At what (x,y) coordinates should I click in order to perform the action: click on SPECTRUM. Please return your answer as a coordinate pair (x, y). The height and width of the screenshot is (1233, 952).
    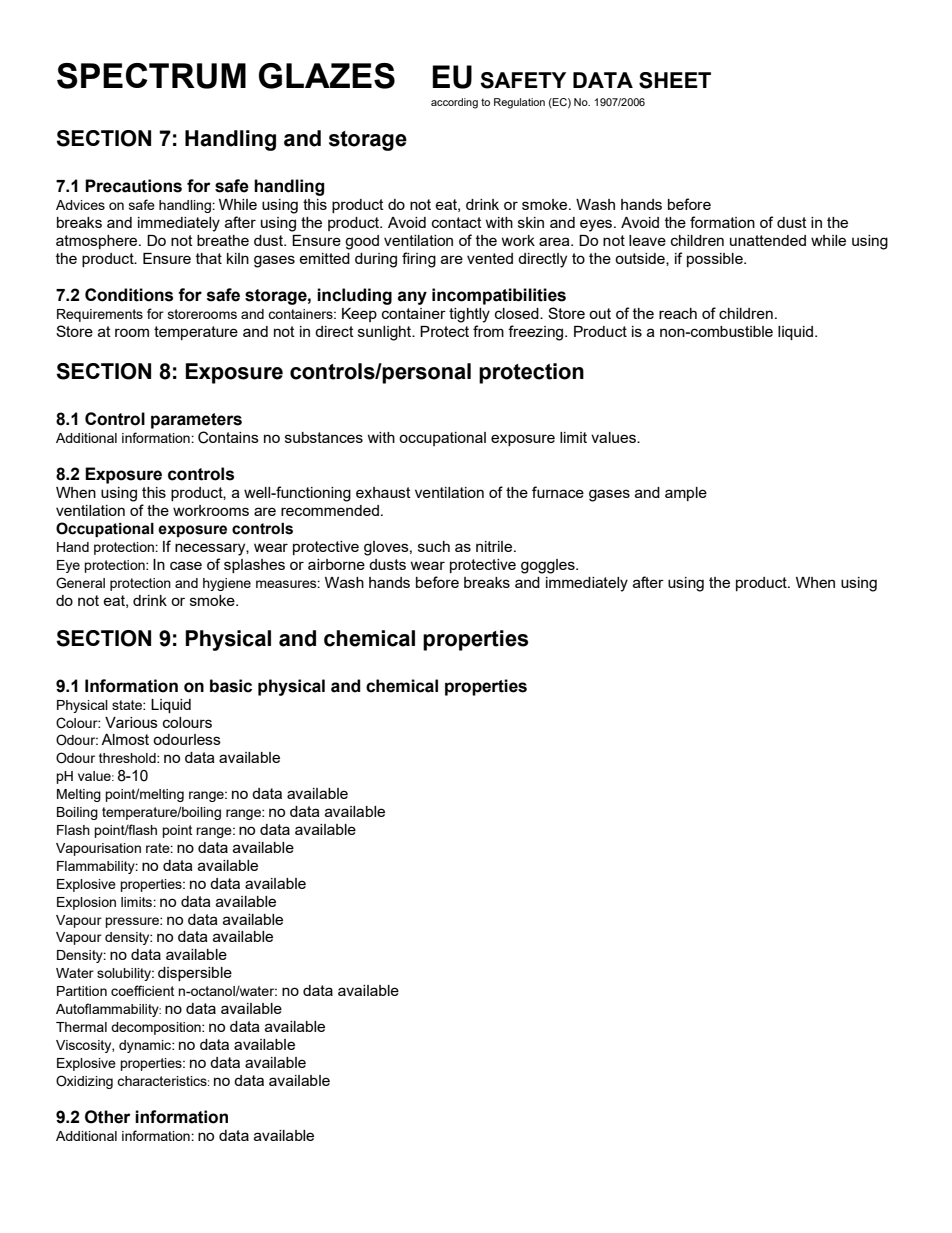
    Looking at the image, I should click on (151, 76).
